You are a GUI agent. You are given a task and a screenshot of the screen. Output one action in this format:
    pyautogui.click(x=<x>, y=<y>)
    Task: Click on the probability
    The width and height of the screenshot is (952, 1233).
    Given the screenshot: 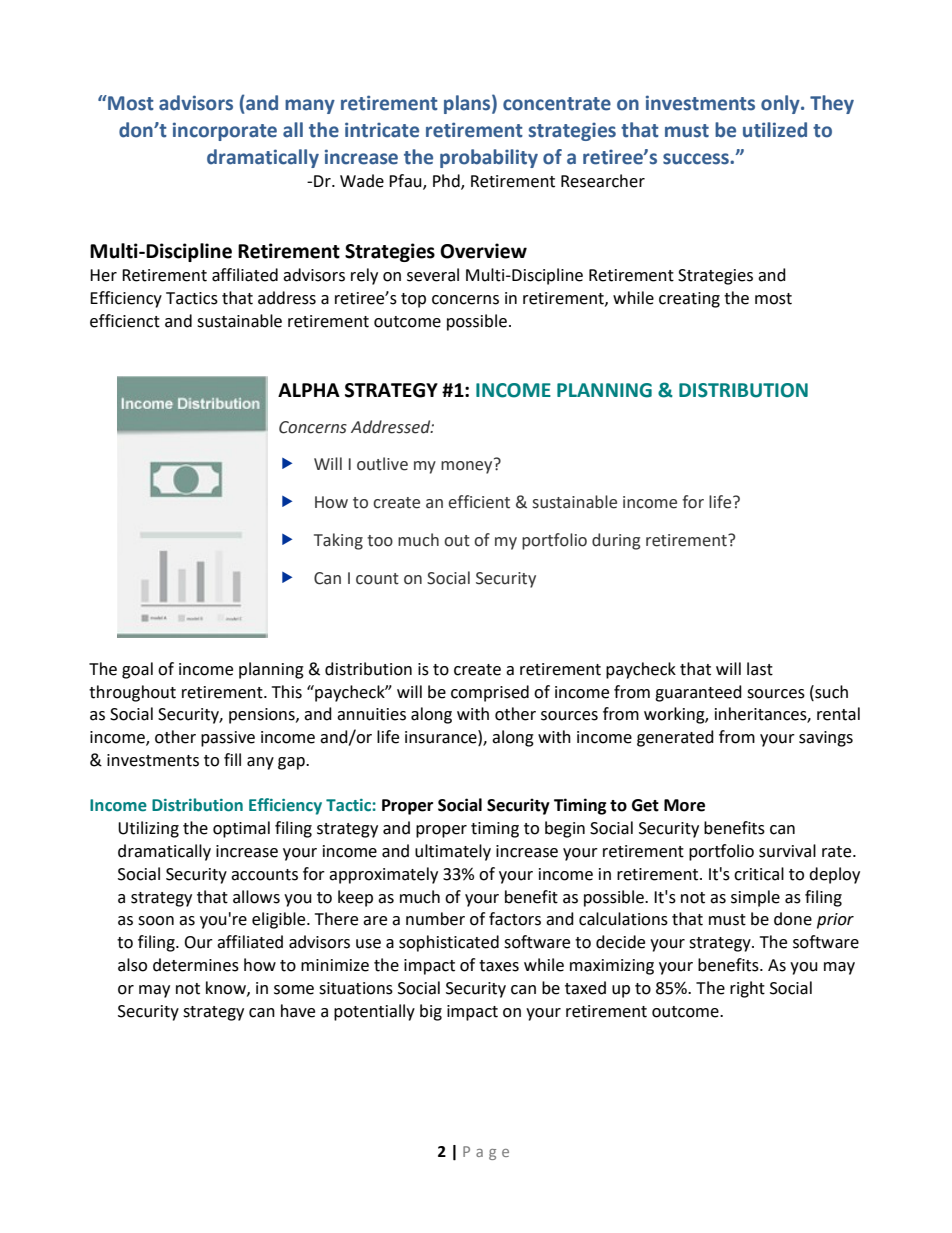 What is the action you would take?
    pyautogui.click(x=489, y=158)
